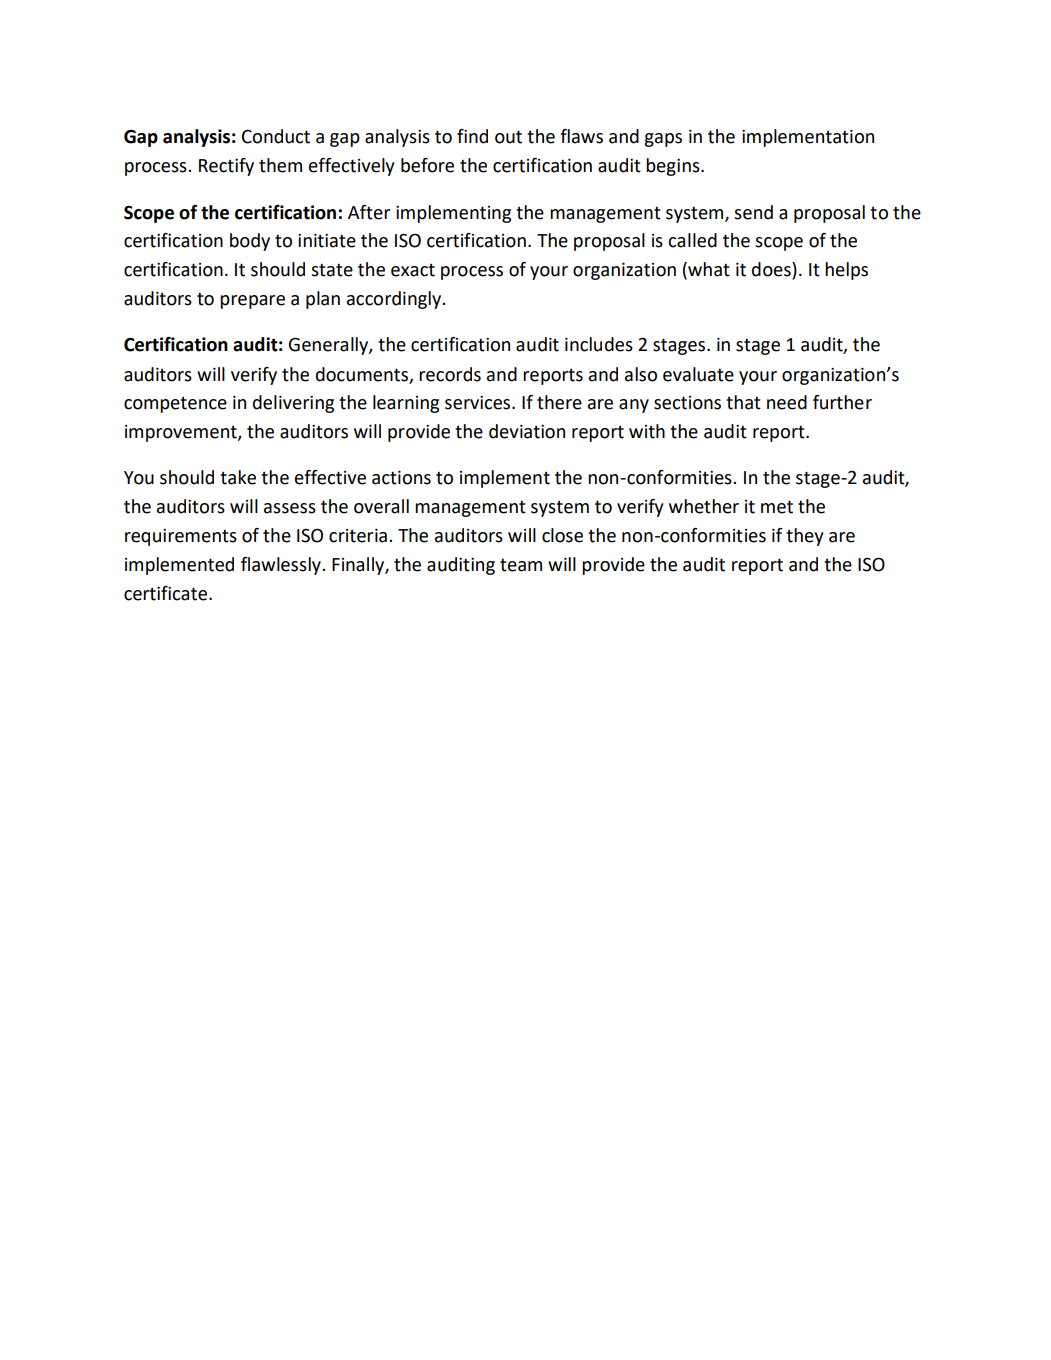  I want to click on Conduct, so click(276, 136).
